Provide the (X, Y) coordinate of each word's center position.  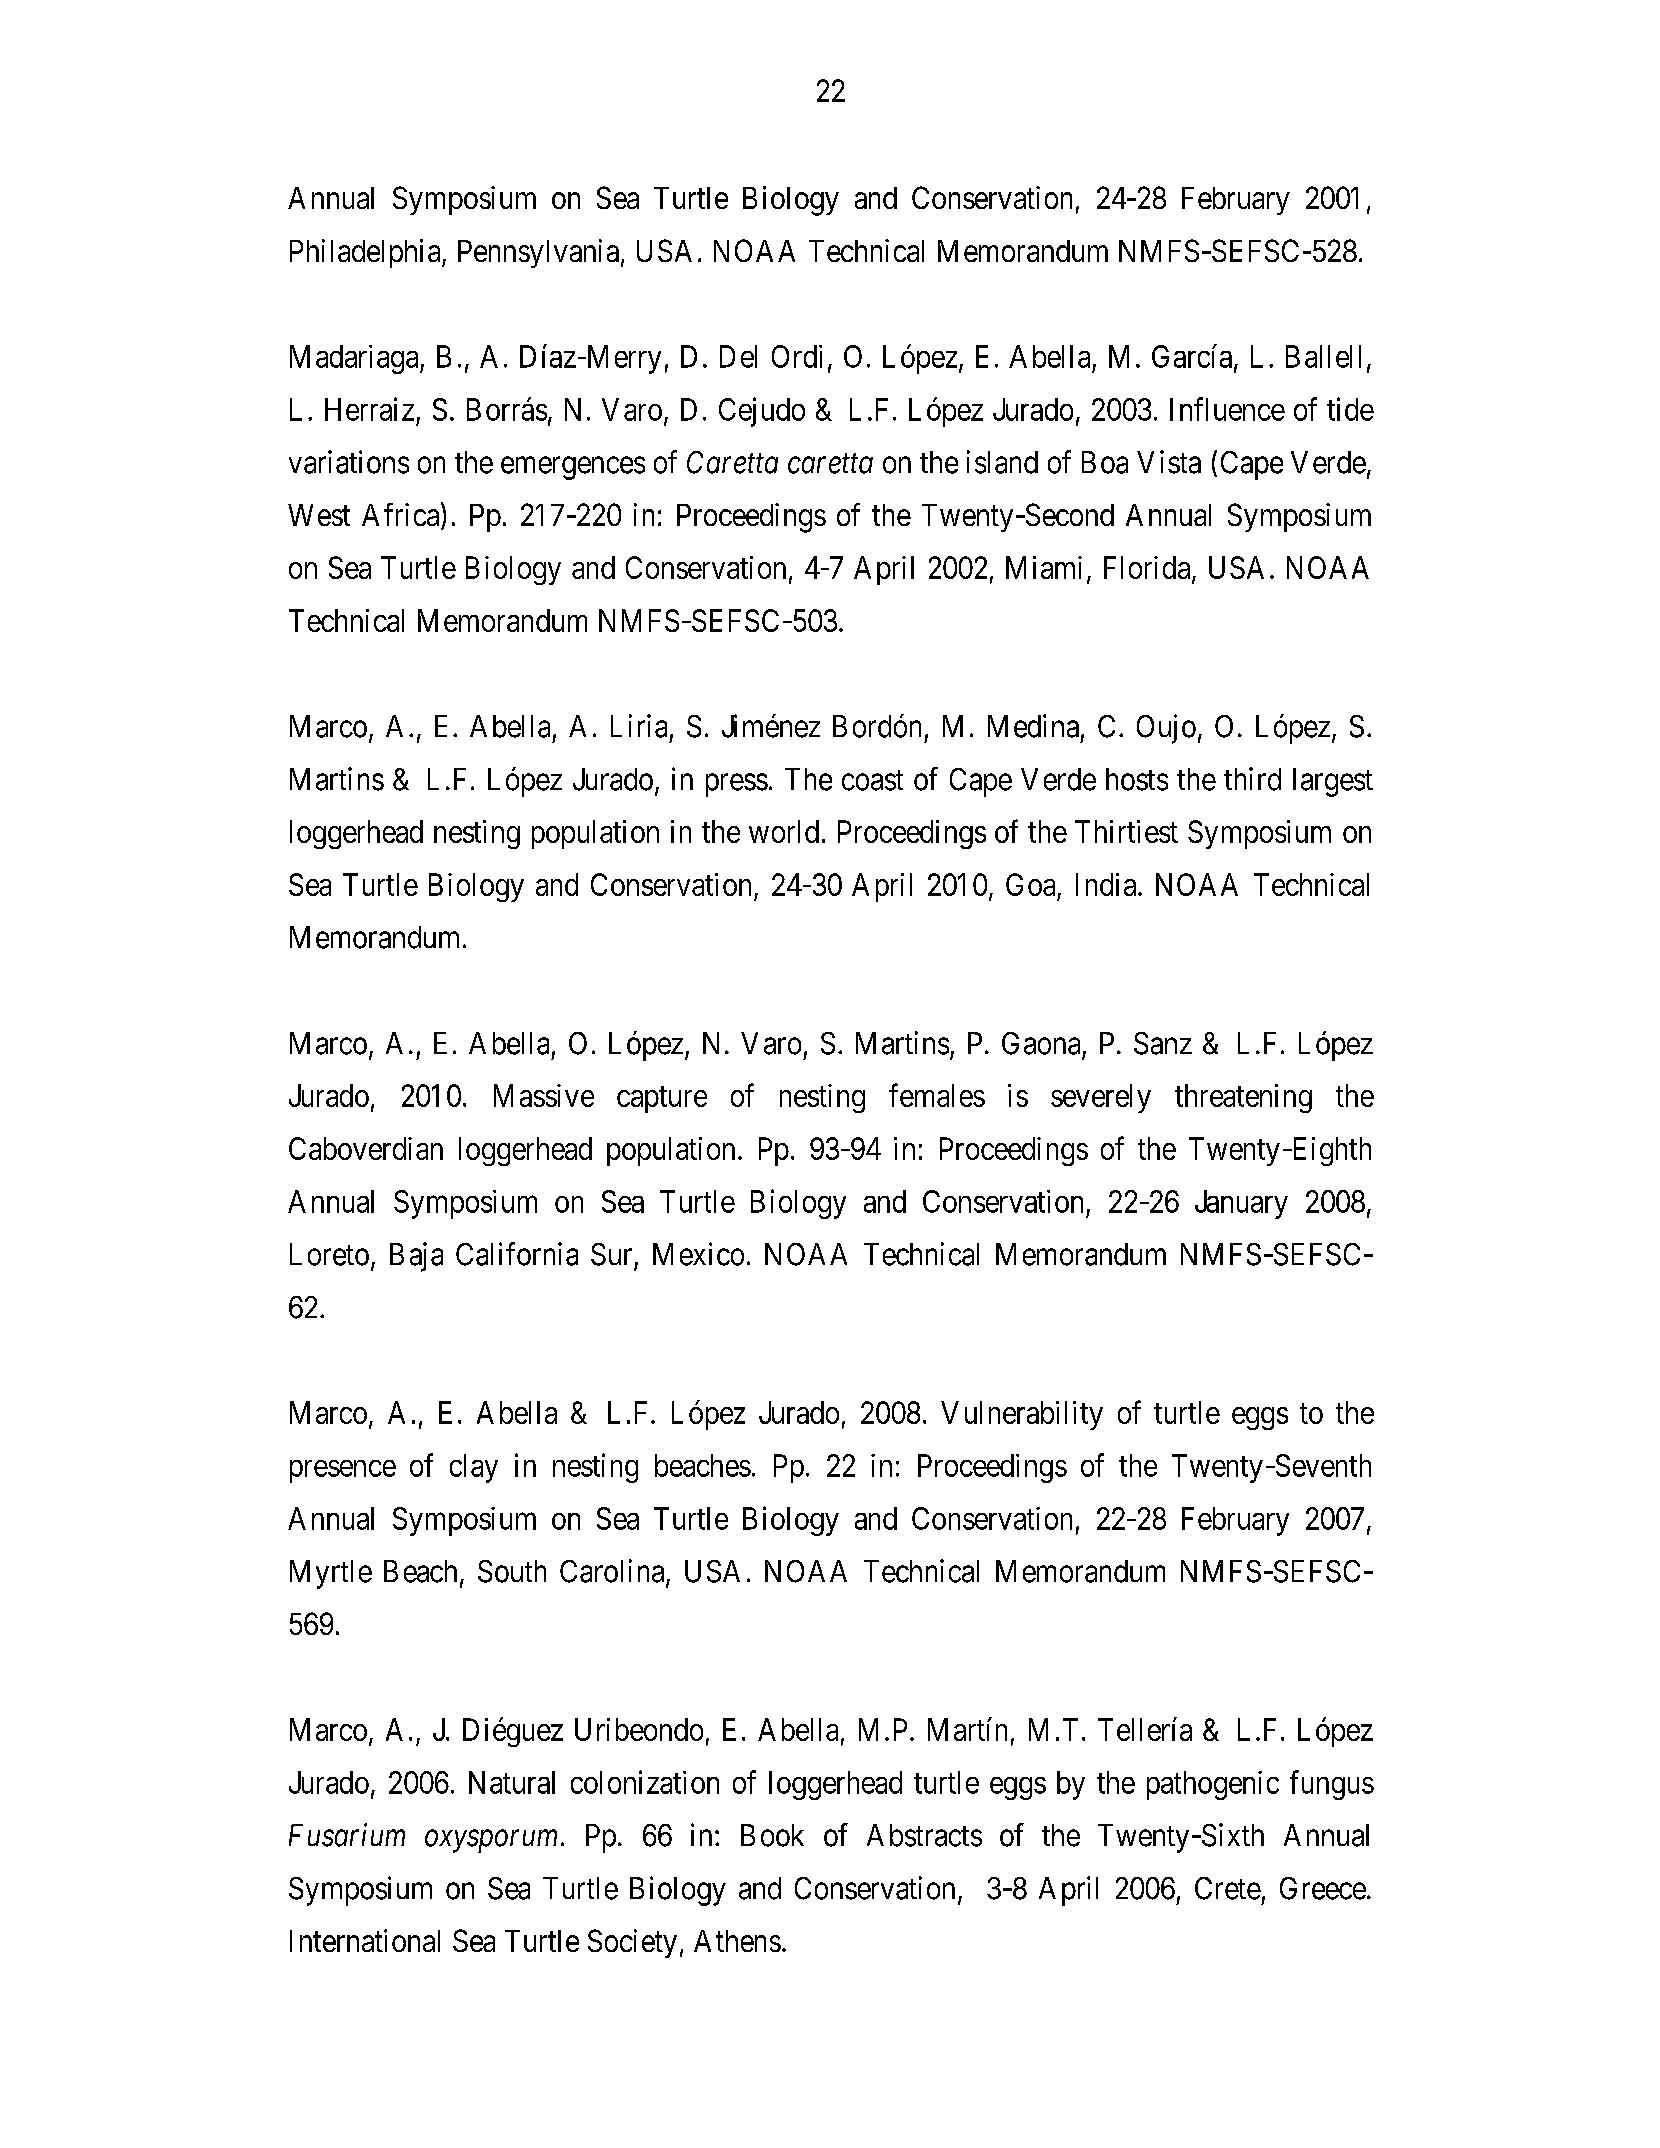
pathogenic (1213, 1785)
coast (872, 780)
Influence (1227, 409)
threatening (1243, 1098)
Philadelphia (366, 253)
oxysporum (491, 1841)
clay (474, 1468)
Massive (544, 1095)
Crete (1228, 1888)
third (1252, 779)
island (1002, 462)
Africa (402, 516)
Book (772, 1835)
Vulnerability (1022, 1415)
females (937, 1095)
